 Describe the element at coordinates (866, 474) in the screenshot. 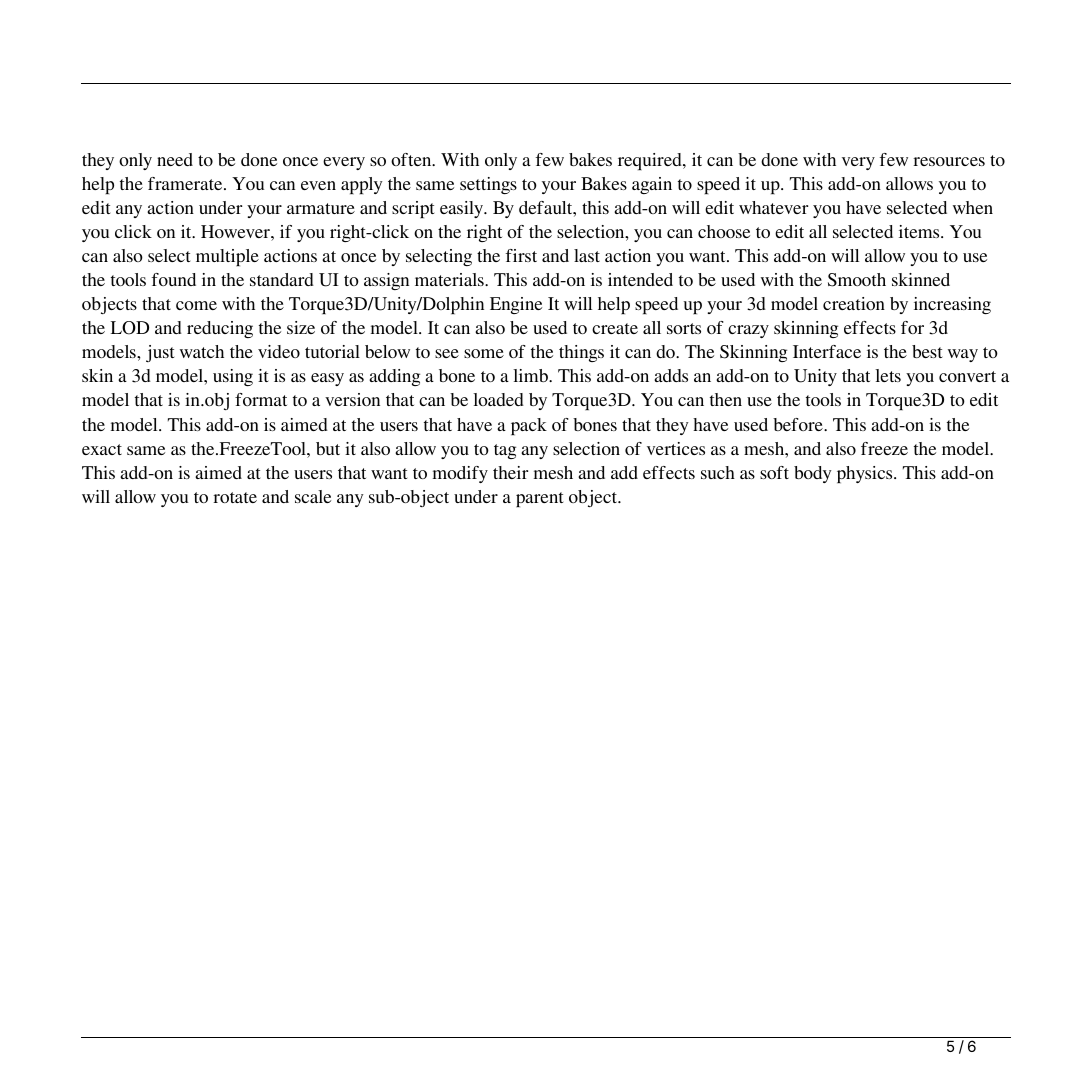

I see `physics` at that location.
